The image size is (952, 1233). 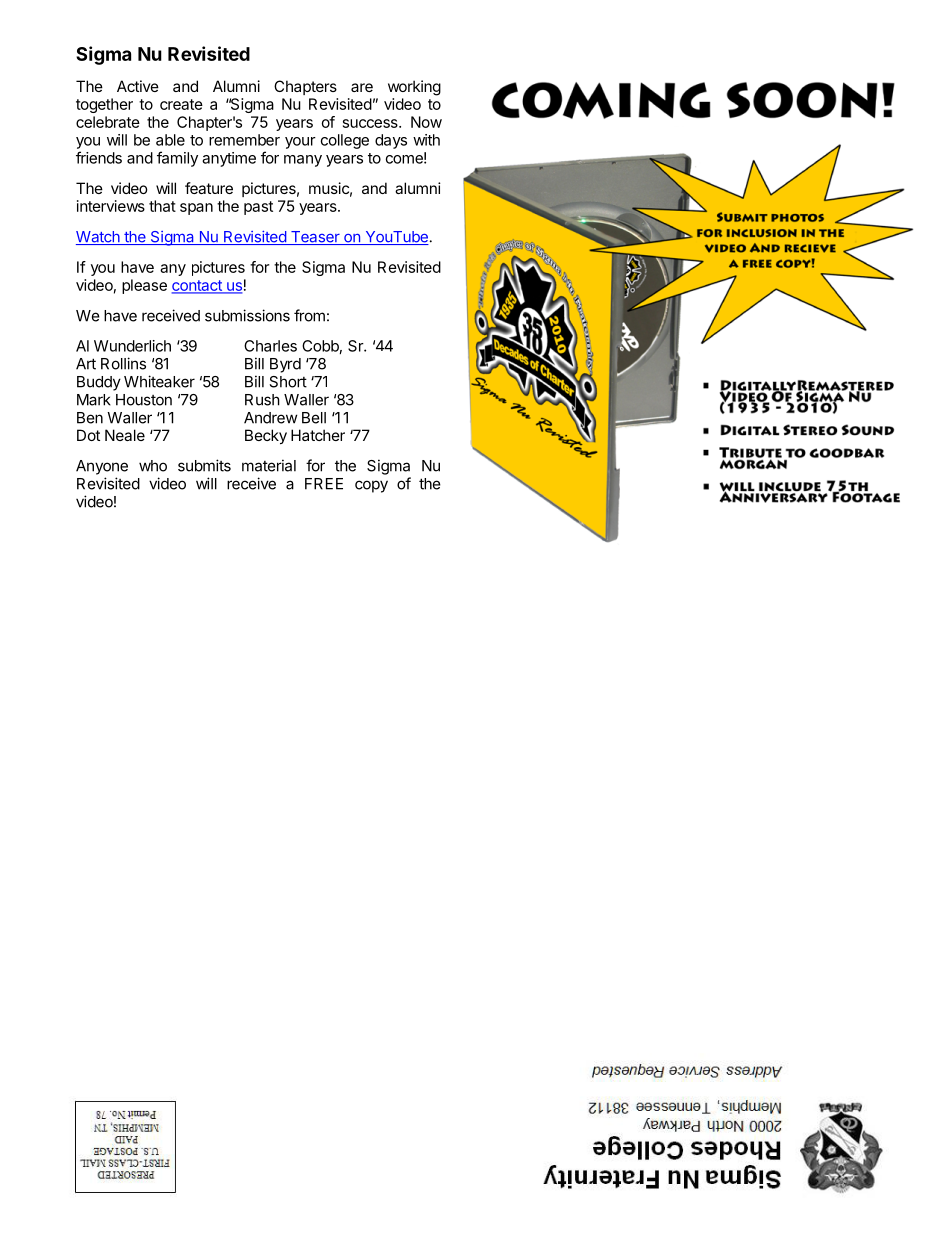 I want to click on Buddy, so click(x=99, y=383).
